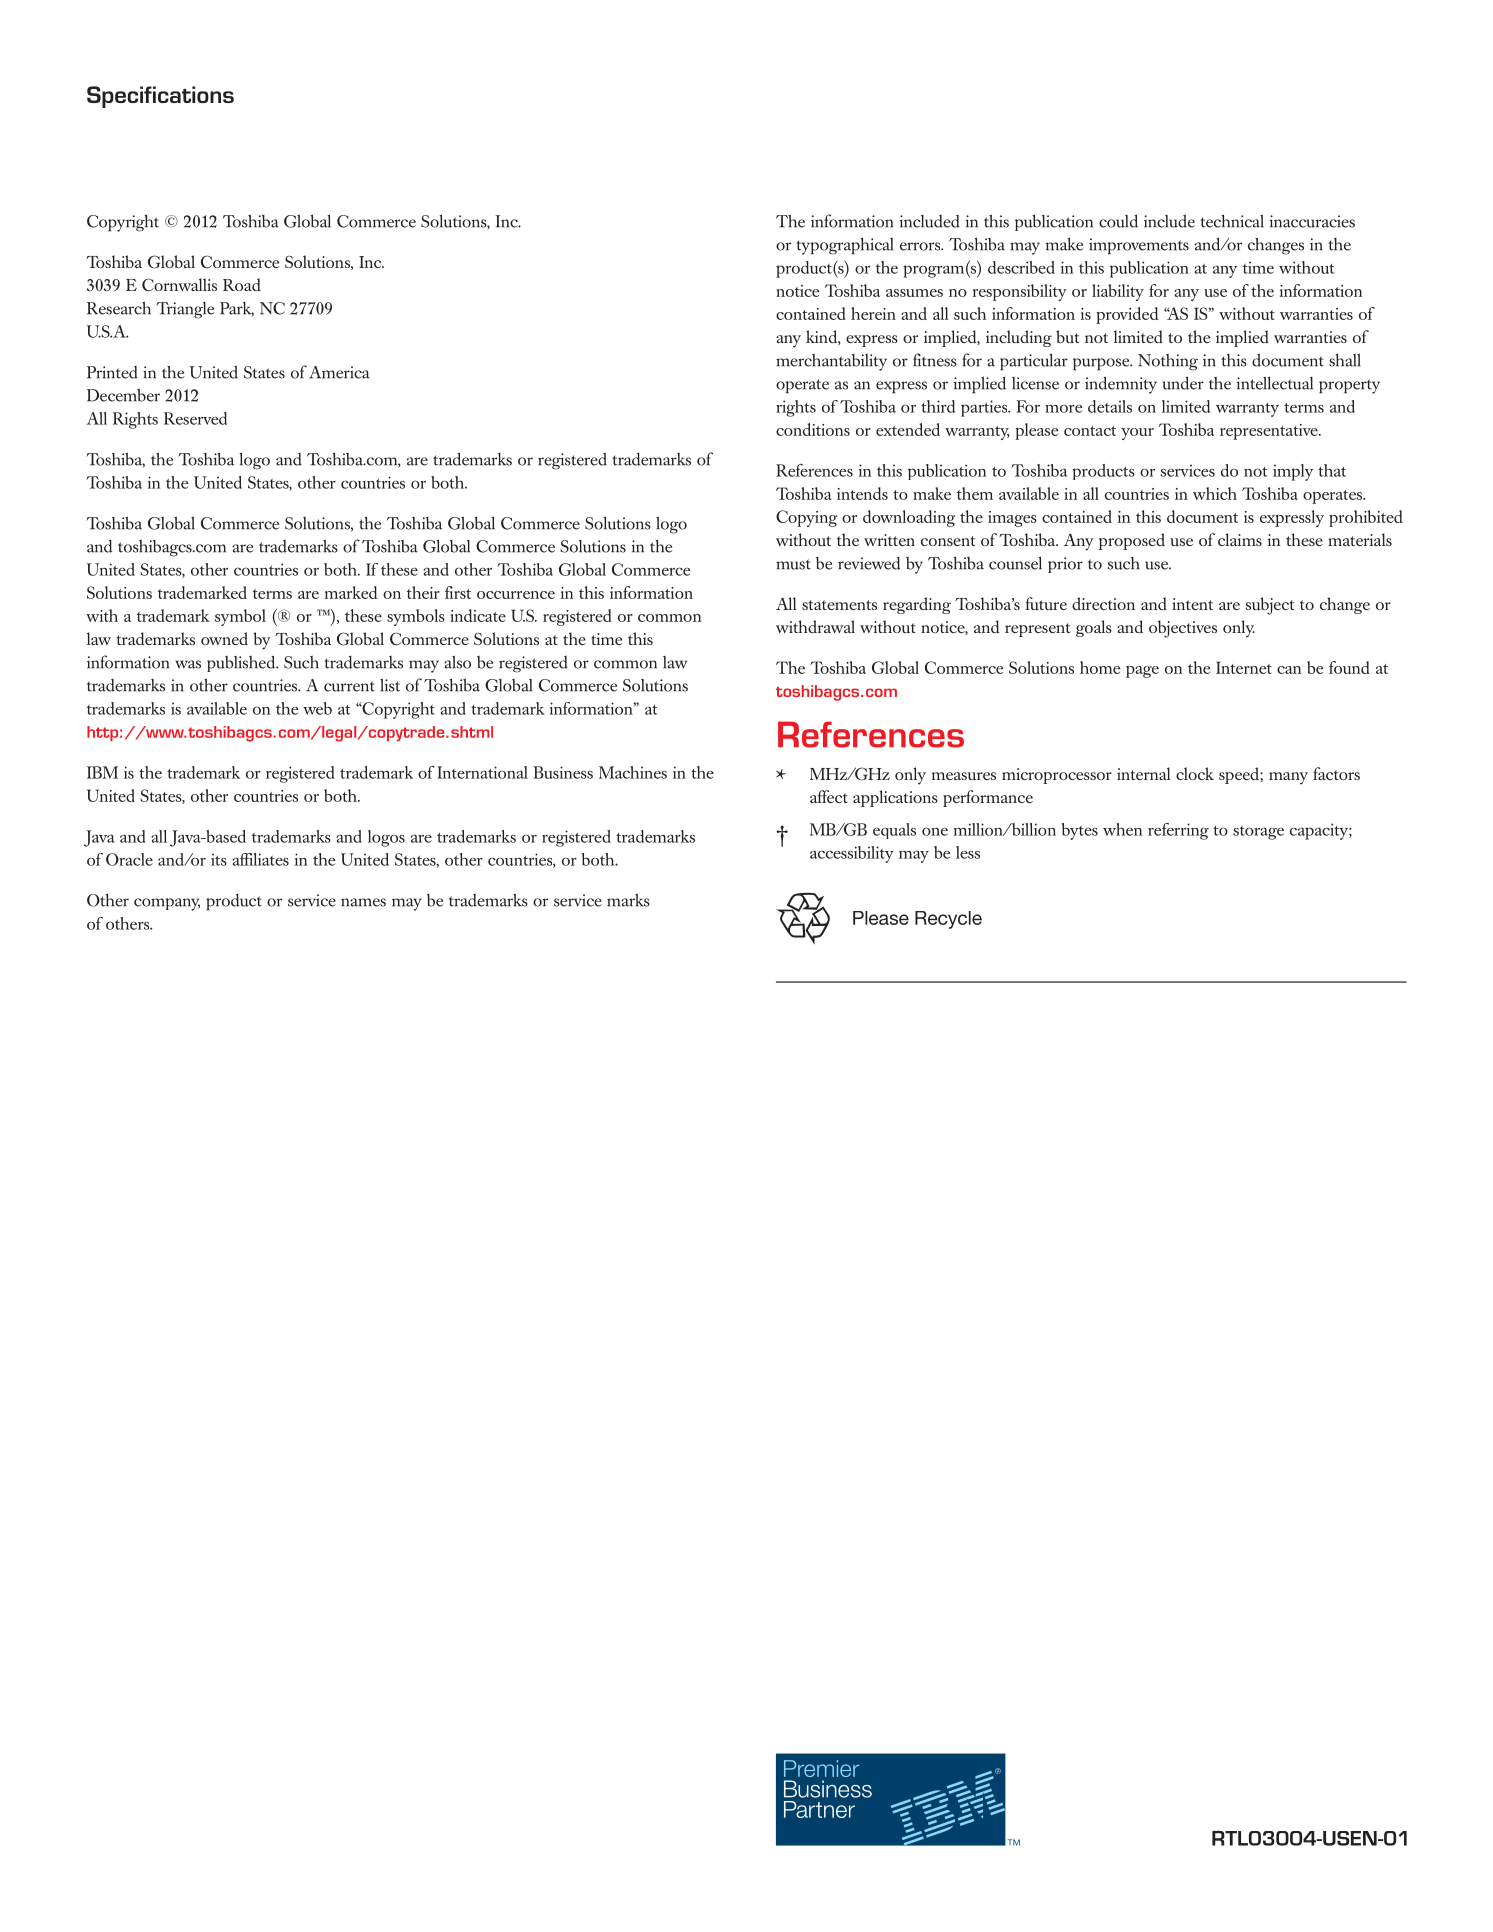 This image has height=1932, width=1493. Describe the element at coordinates (167, 904) in the image. I see `company` at that location.
